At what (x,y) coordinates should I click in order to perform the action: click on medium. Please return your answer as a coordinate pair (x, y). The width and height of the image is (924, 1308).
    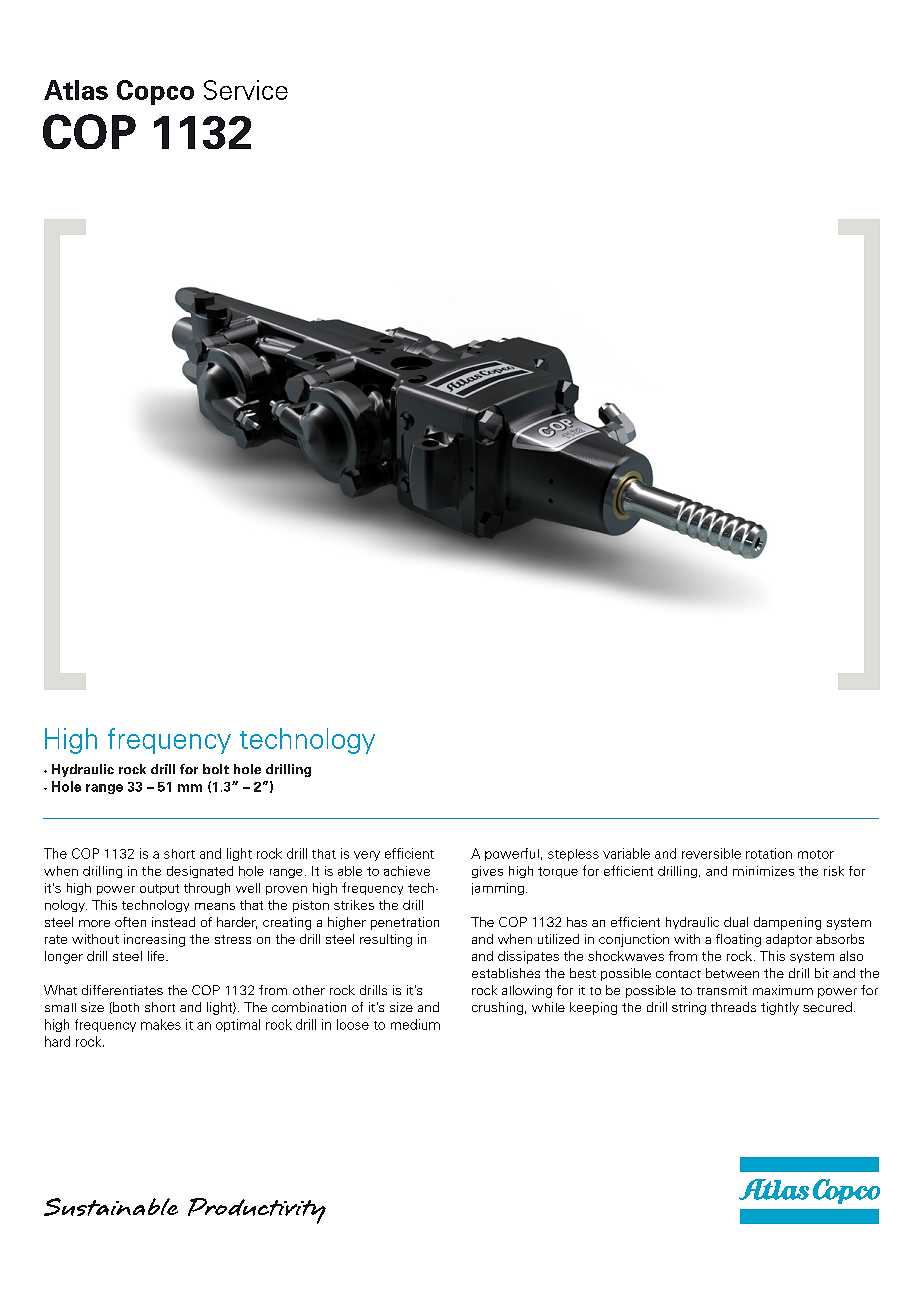
    Looking at the image, I should click on (415, 1024).
